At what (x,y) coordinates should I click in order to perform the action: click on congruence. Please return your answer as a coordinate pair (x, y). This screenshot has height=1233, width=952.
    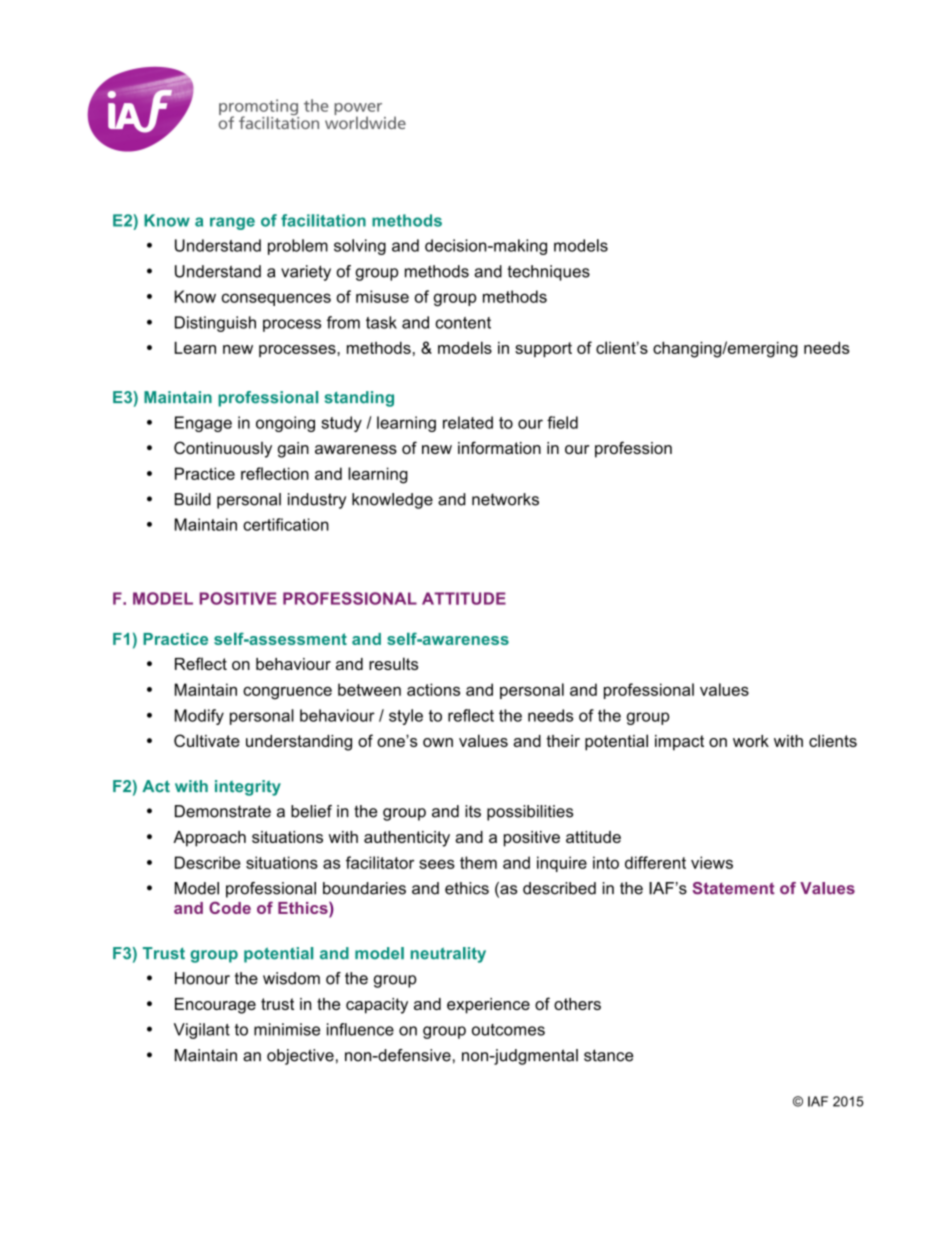
    Looking at the image, I should click on (287, 693).
